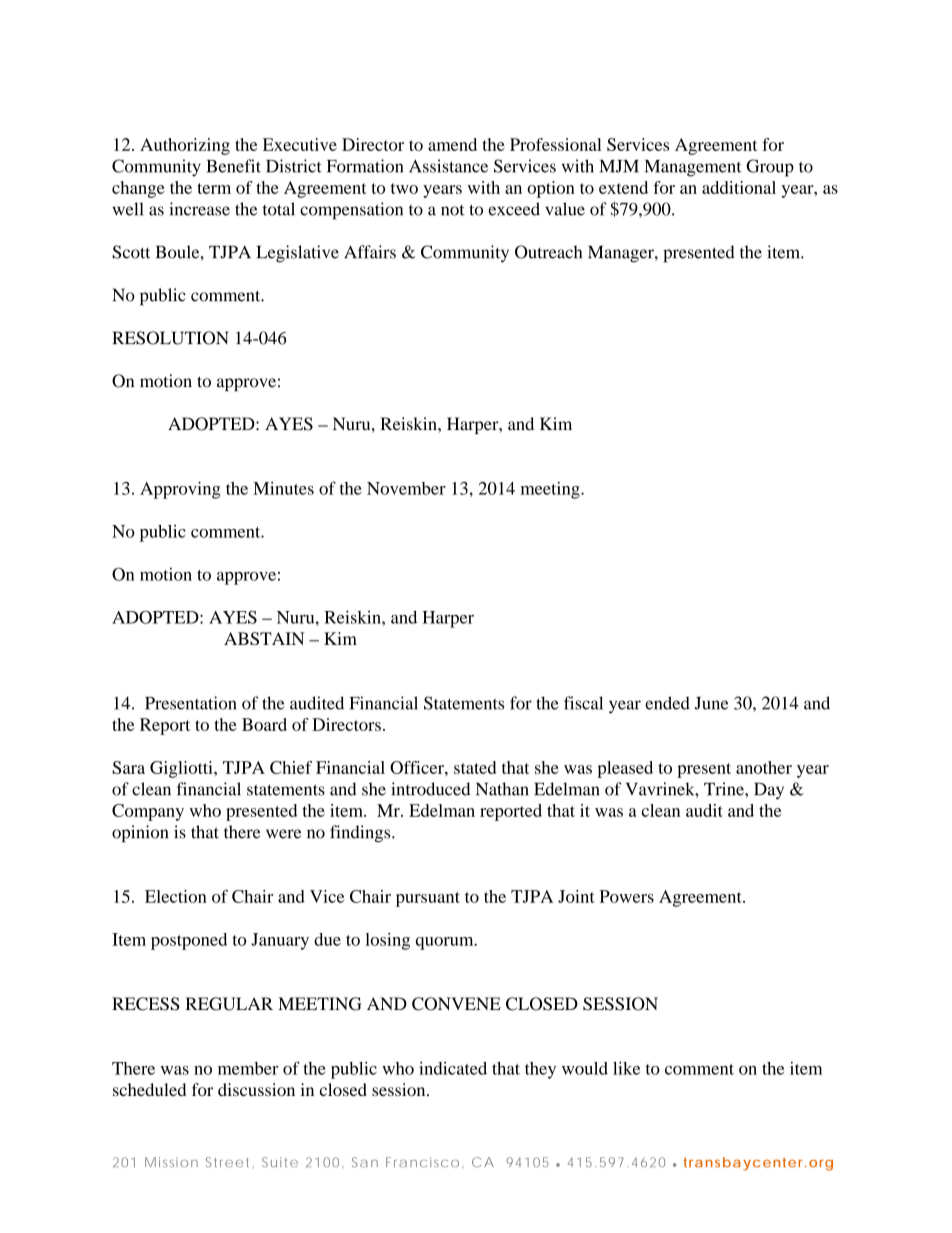  I want to click on stated, so click(475, 767).
